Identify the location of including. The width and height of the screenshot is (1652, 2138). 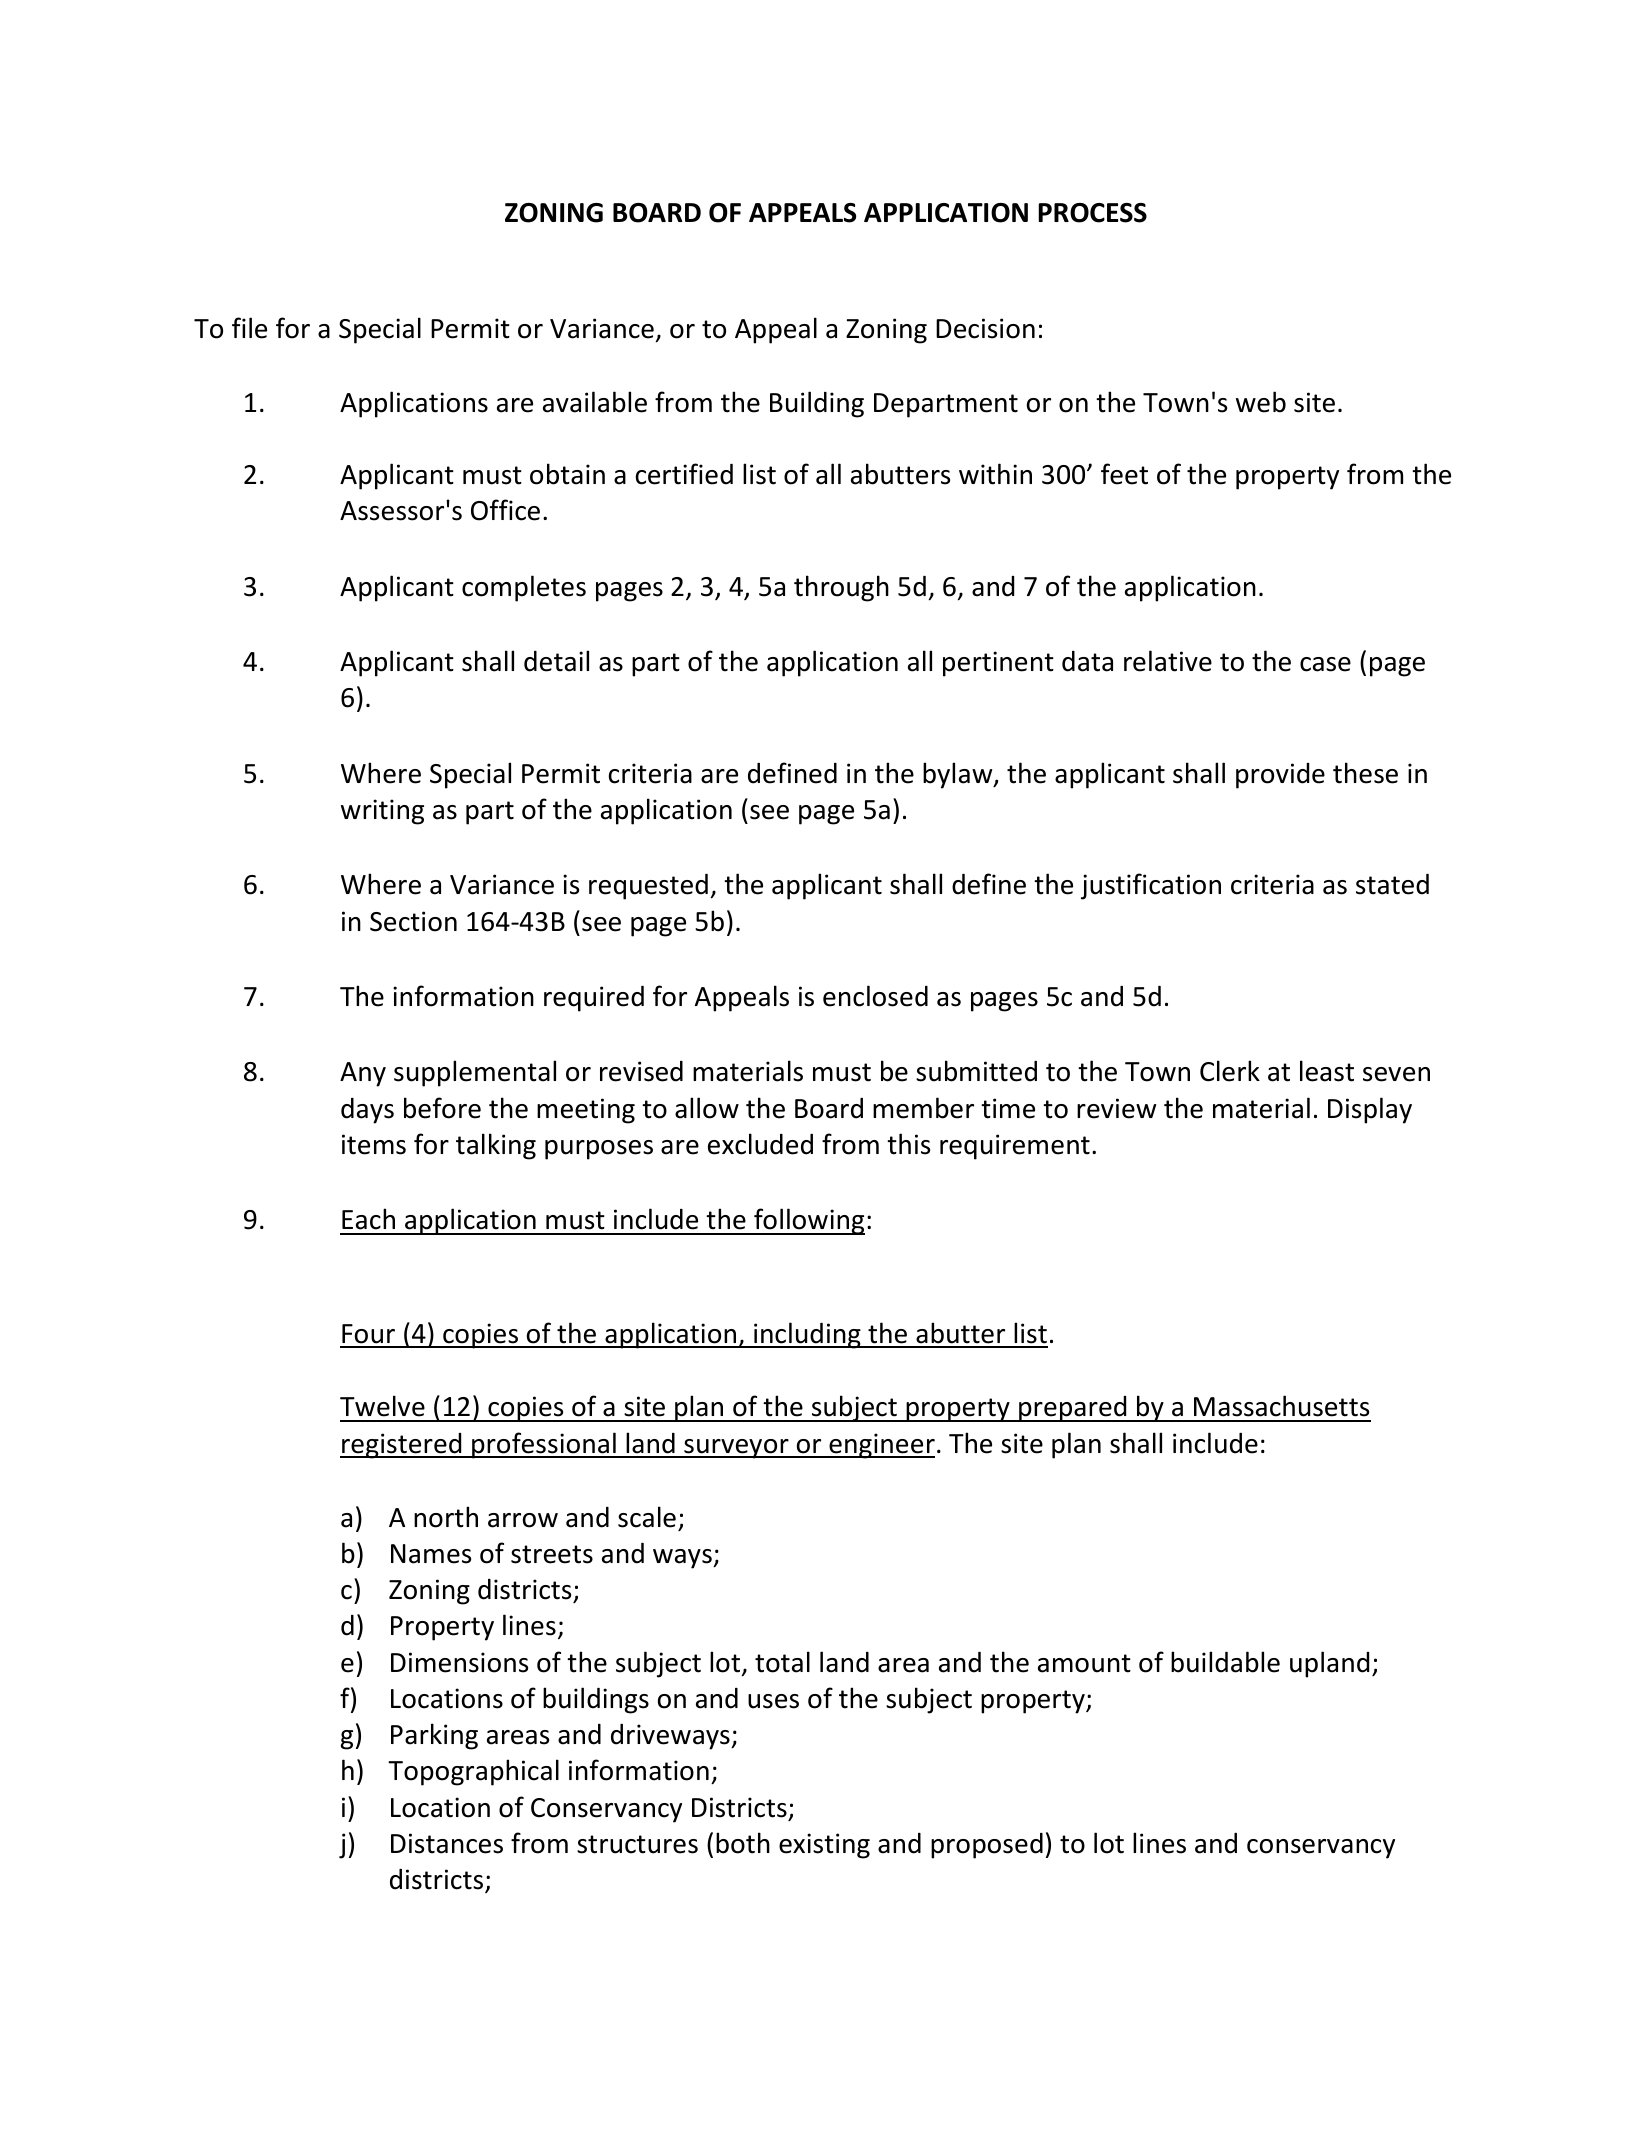
(807, 1335).
